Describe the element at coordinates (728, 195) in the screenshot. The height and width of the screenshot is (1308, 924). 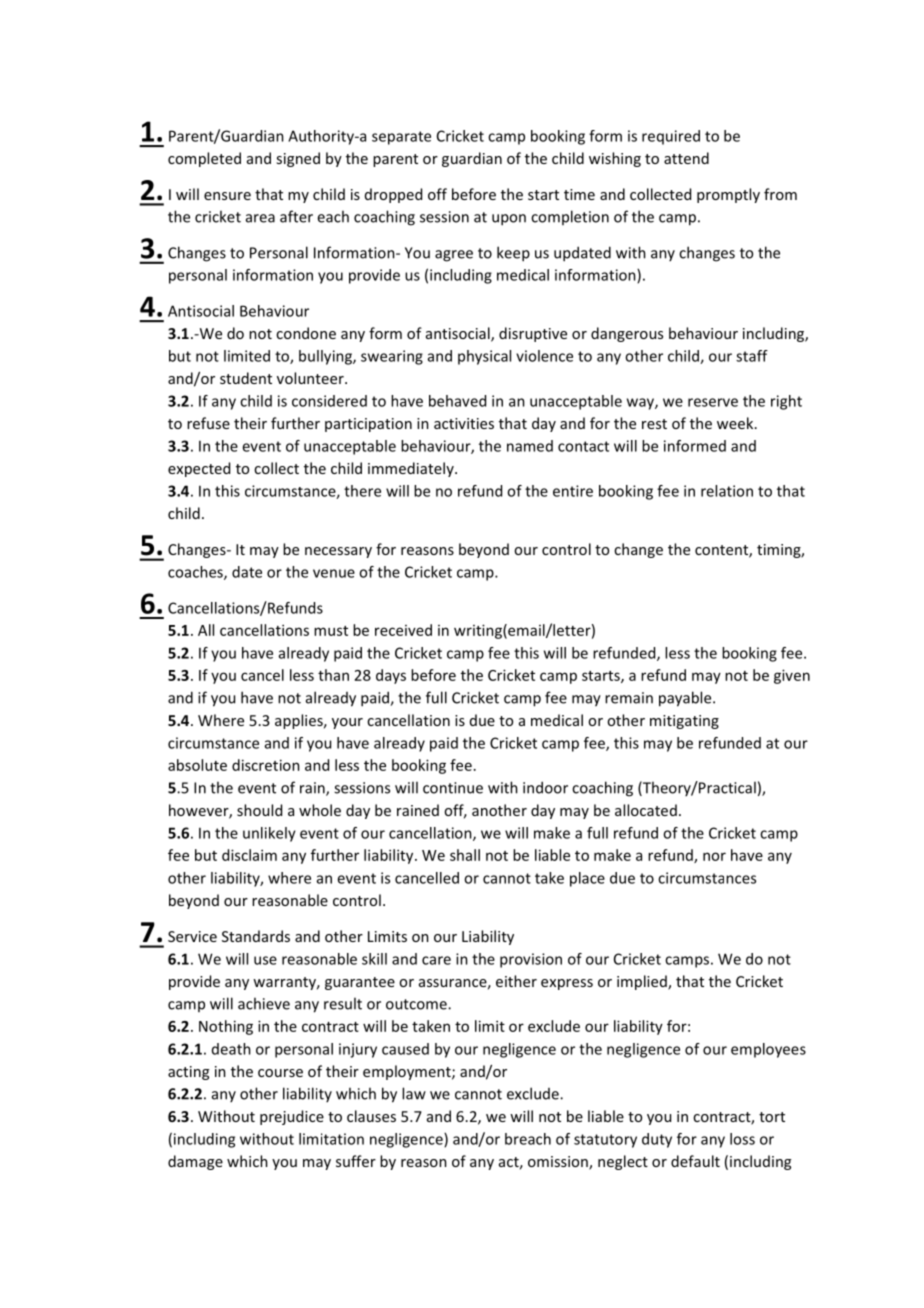
I see `promptly` at that location.
